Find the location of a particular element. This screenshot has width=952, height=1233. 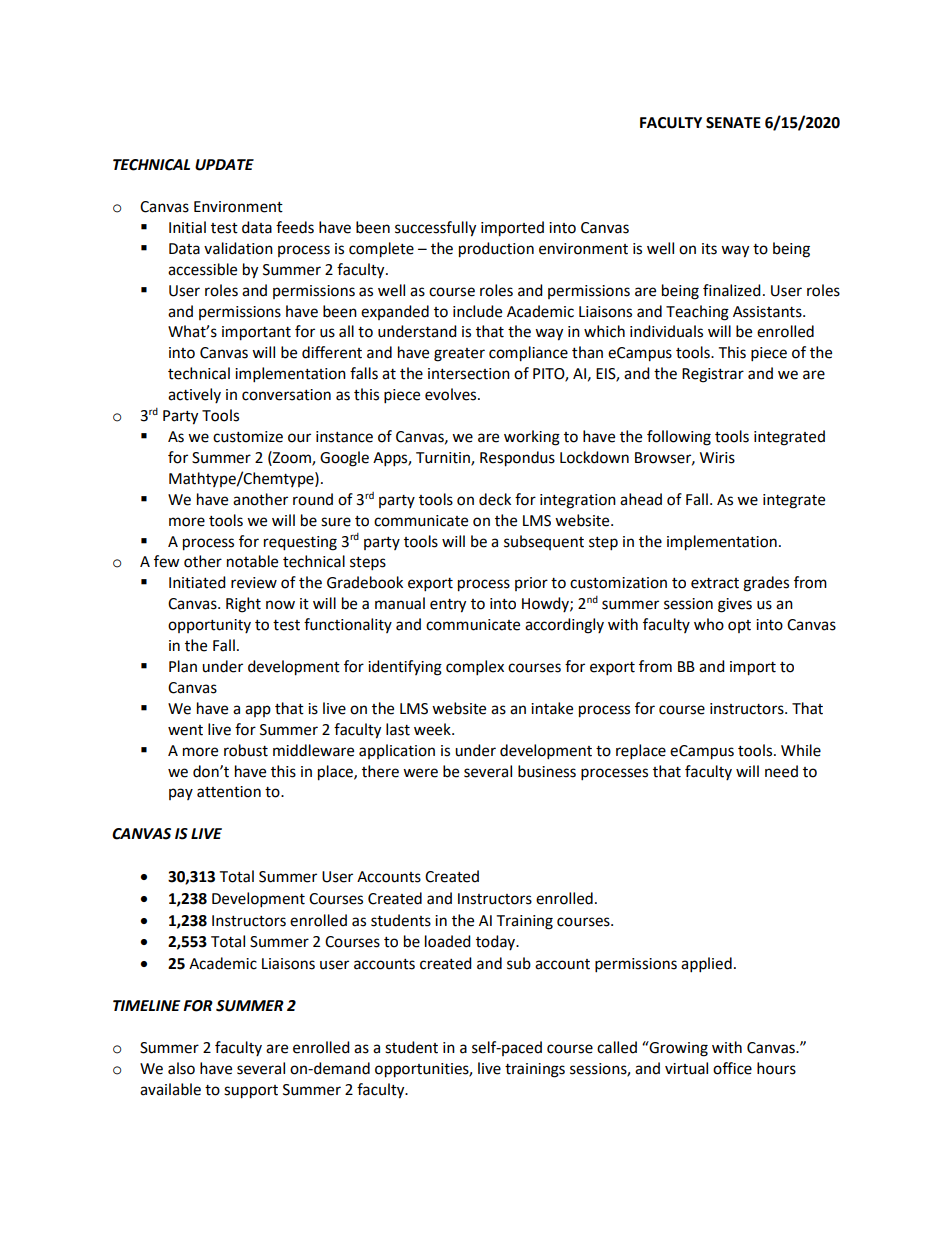

office is located at coordinates (732, 1068).
